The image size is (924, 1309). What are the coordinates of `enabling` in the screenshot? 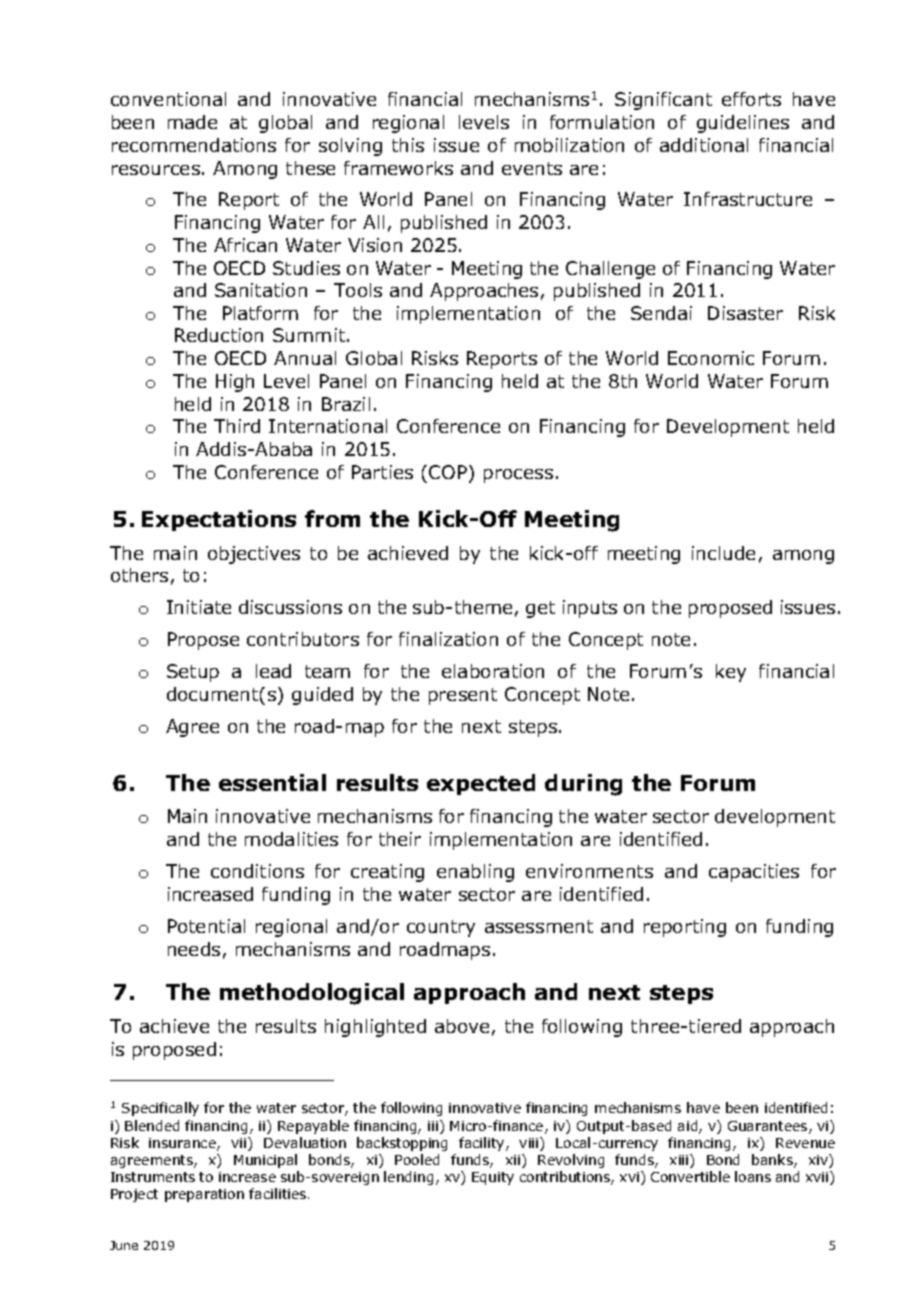 It's located at (475, 873).
